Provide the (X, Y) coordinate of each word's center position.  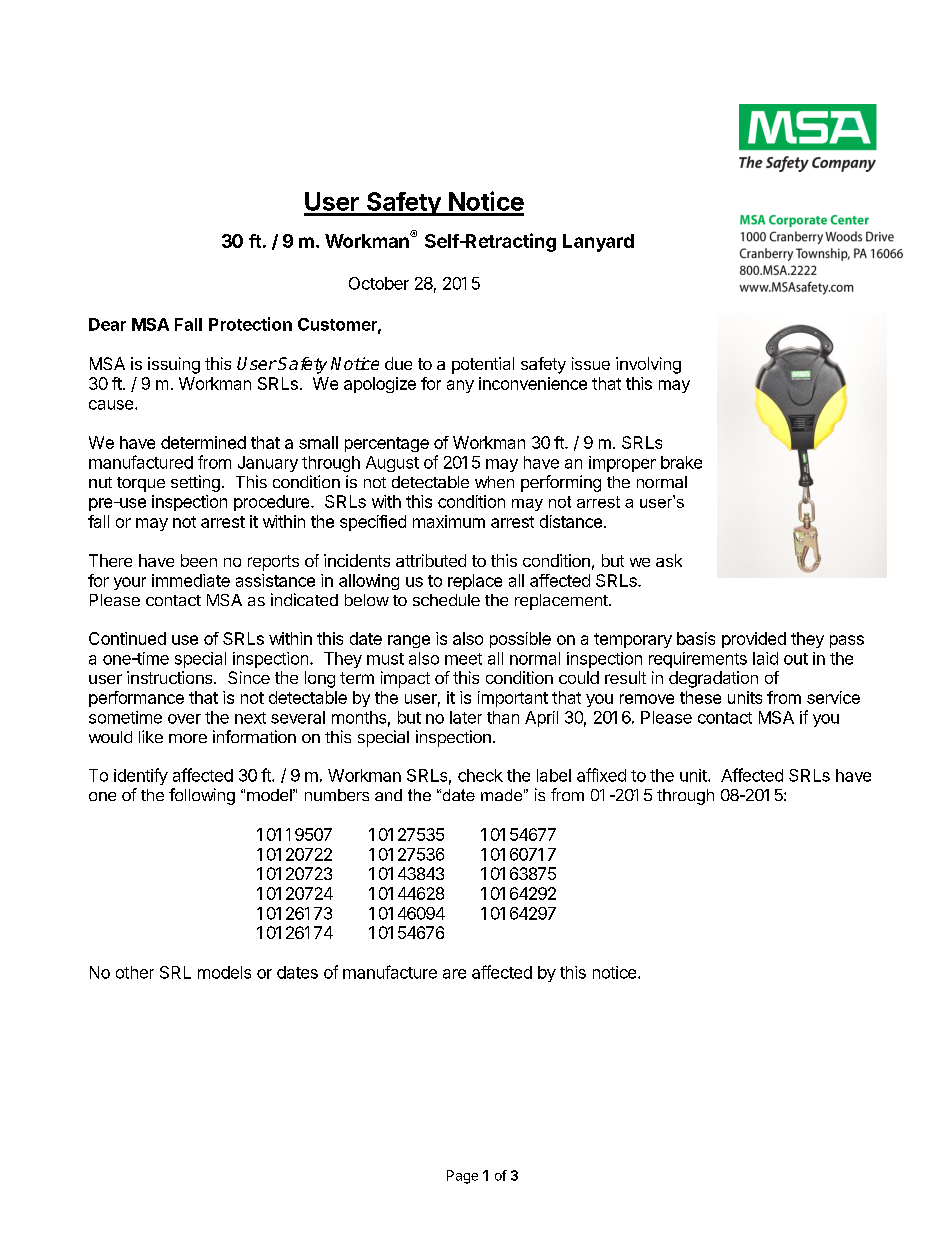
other (135, 972)
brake (681, 462)
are (454, 974)
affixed (601, 775)
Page (462, 1177)
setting (195, 483)
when (494, 482)
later (466, 717)
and (388, 795)
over (184, 719)
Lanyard (598, 243)
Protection (250, 324)
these (700, 697)
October (379, 283)
